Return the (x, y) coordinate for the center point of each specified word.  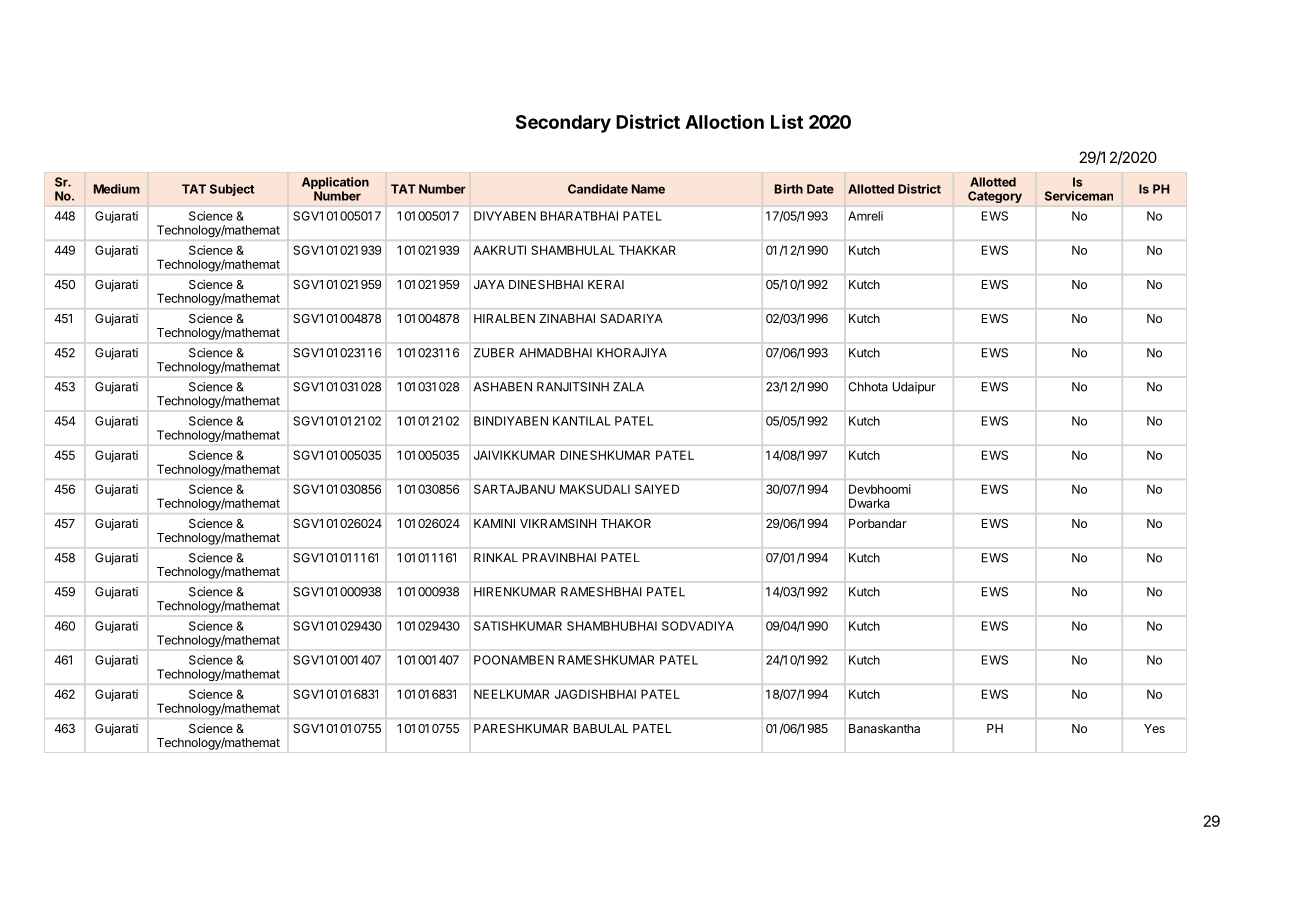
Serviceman (1079, 196)
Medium (117, 189)
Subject (232, 190)
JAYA (489, 284)
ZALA (628, 387)
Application (335, 184)
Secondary (563, 124)
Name (648, 189)
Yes (1154, 728)
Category (995, 197)
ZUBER (494, 353)
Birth (789, 189)
